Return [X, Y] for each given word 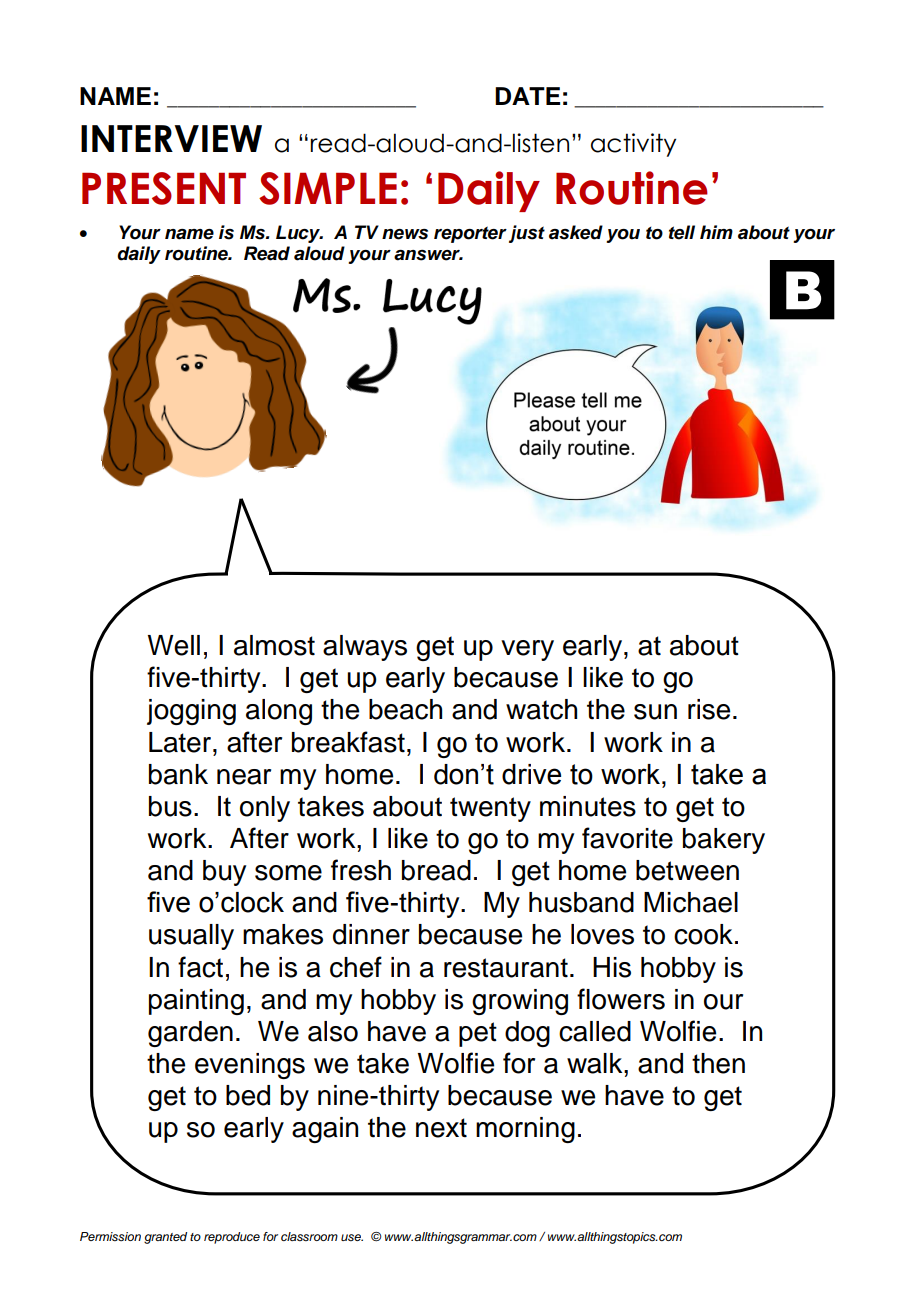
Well [174, 645]
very [527, 650]
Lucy [299, 234]
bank [178, 774]
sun [655, 712]
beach [405, 709]
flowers [621, 999]
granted [165, 1238]
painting [196, 1002]
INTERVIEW [171, 138]
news [405, 234]
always [365, 648]
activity [633, 145]
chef [356, 967]
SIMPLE [328, 188]
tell [682, 232]
